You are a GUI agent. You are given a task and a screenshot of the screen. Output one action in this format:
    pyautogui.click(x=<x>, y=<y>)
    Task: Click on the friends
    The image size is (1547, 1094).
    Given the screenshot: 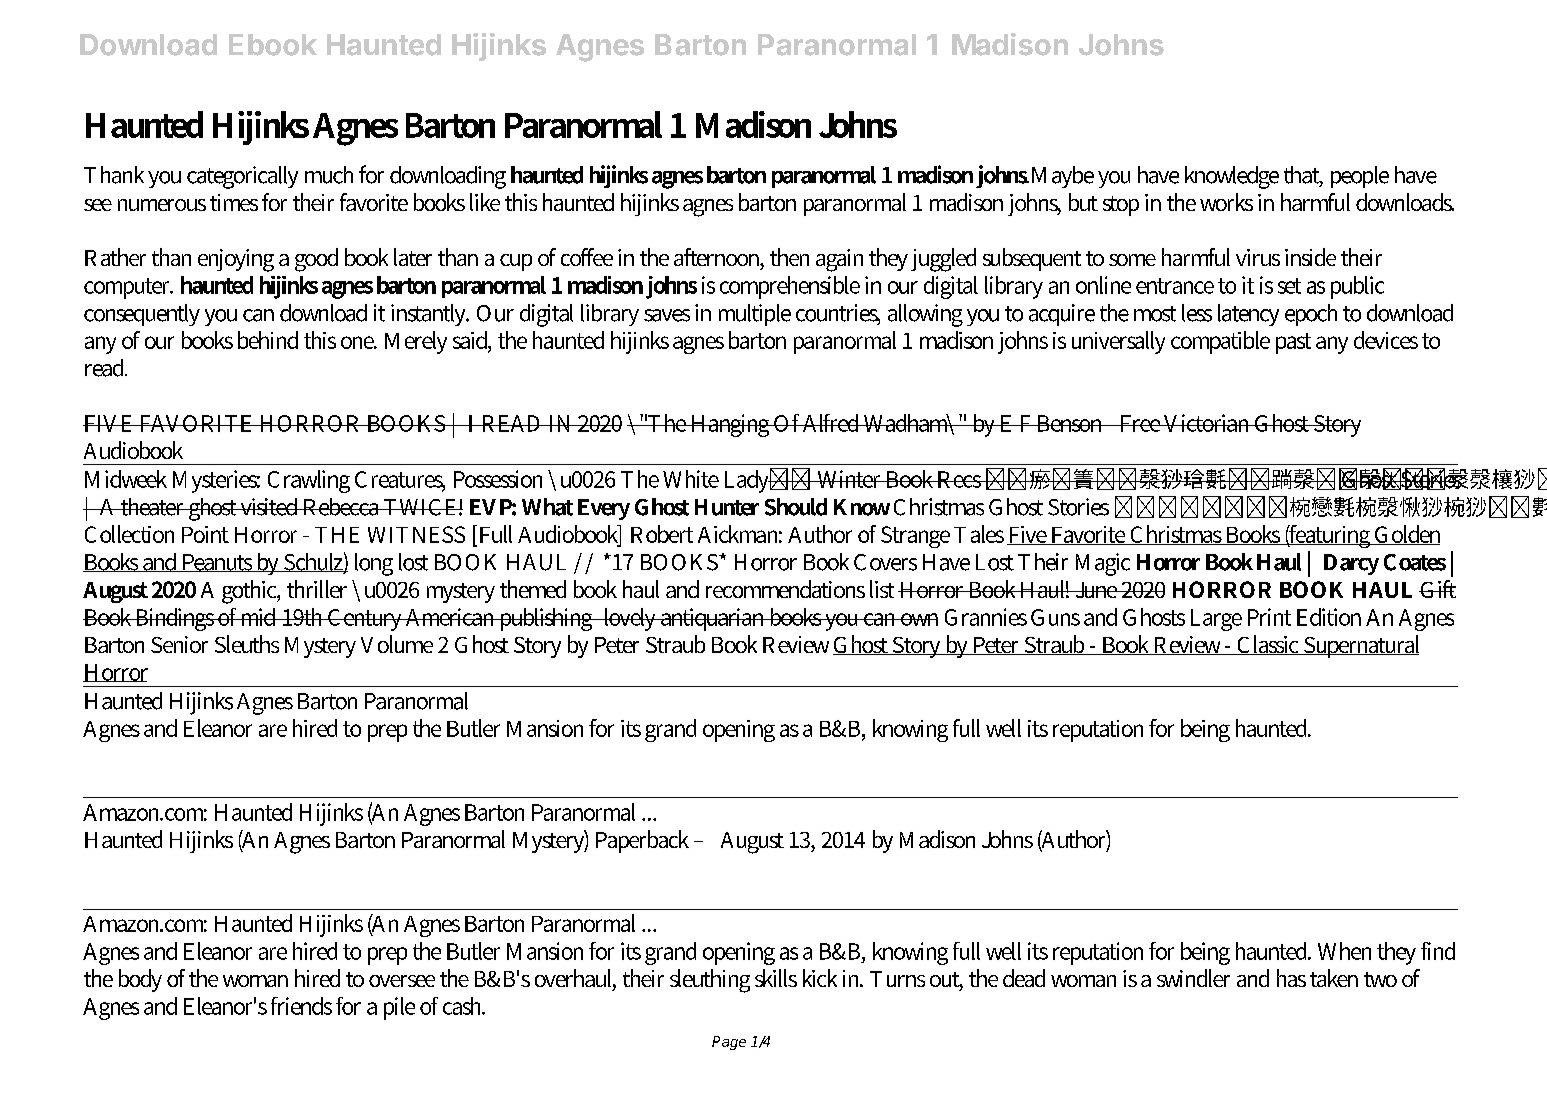 What is the action you would take?
    pyautogui.click(x=301, y=1006)
